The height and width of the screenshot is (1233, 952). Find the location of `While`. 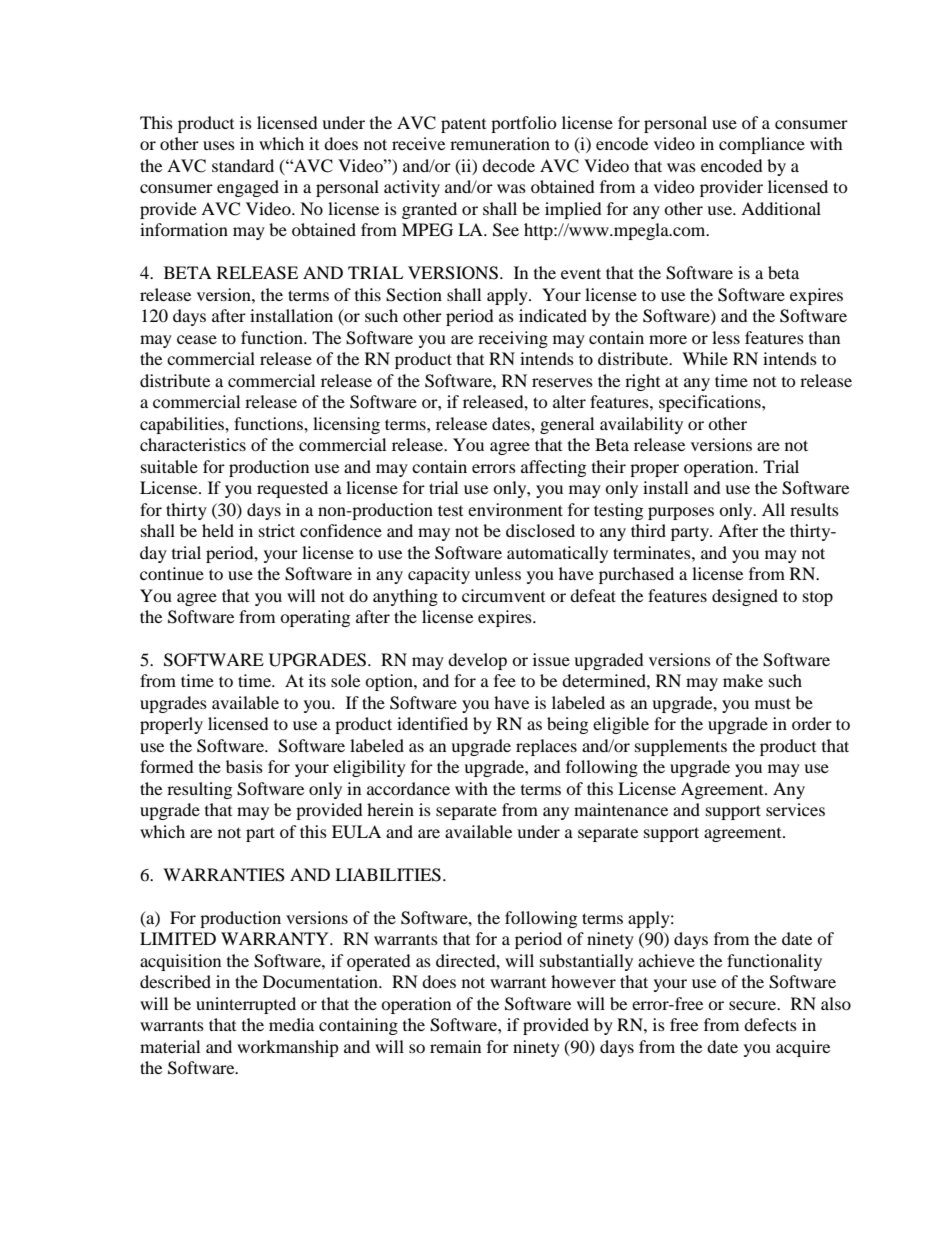

While is located at coordinates (705, 358).
